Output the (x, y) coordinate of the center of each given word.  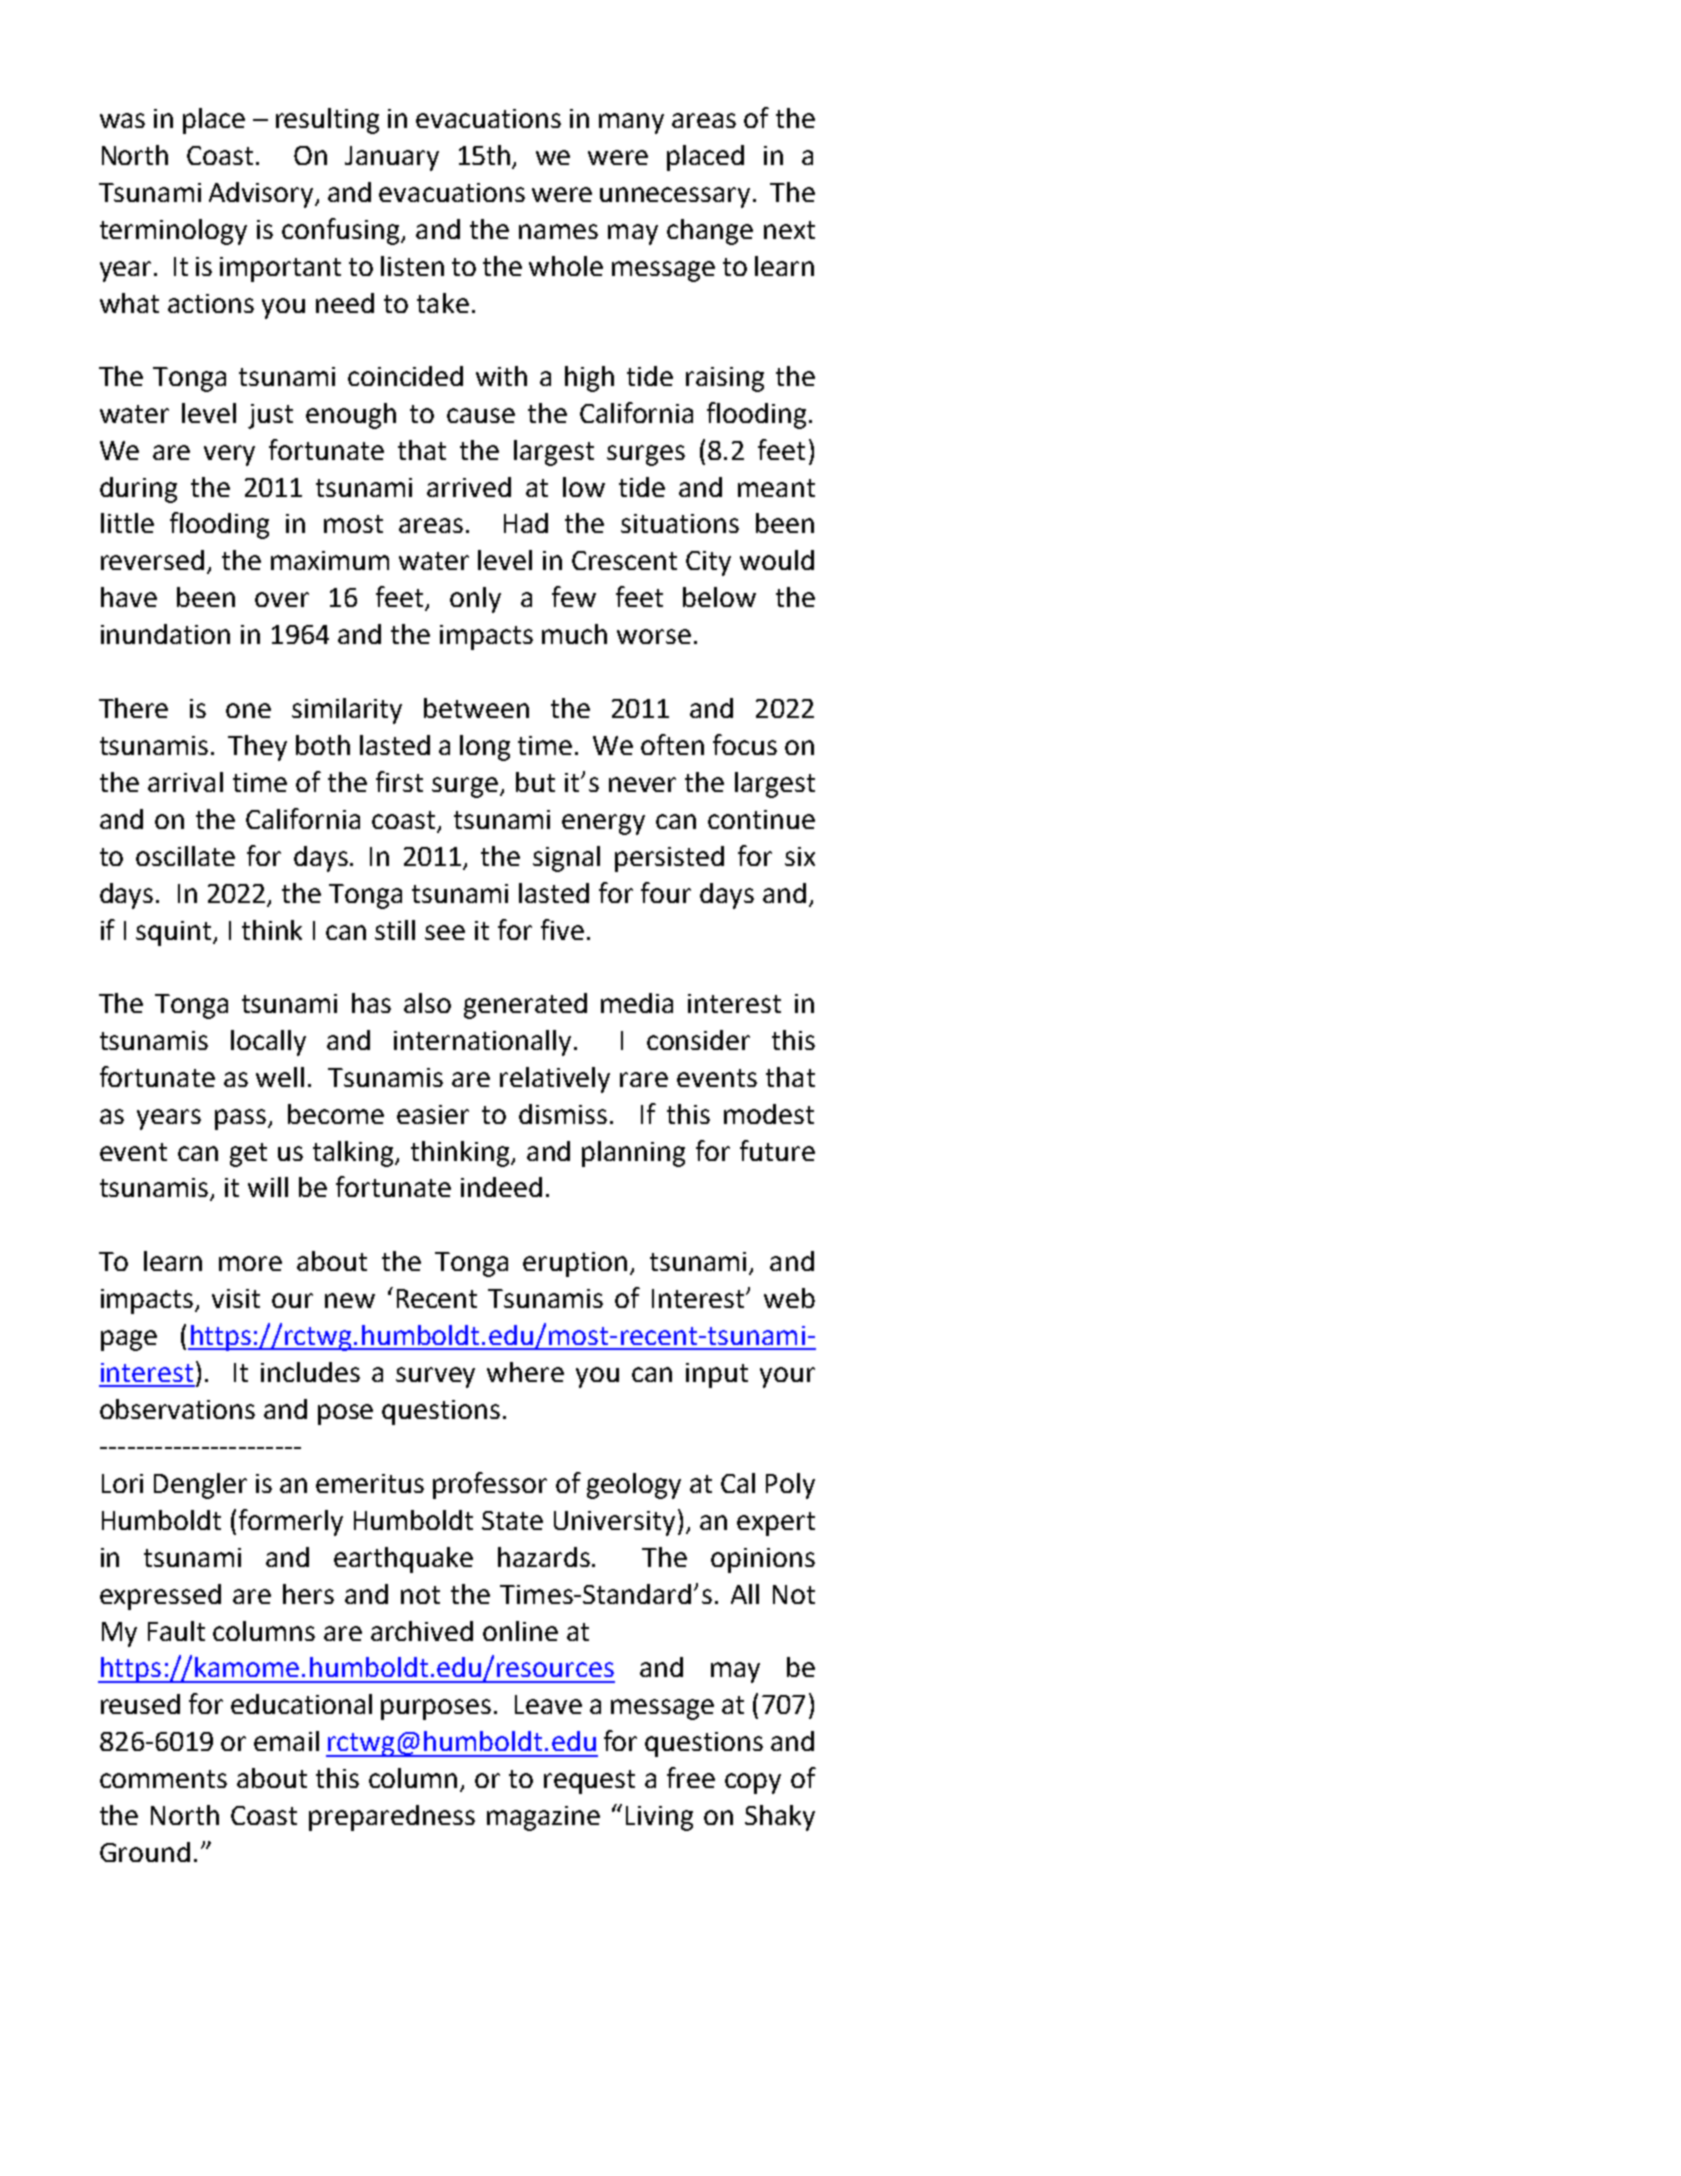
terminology (173, 232)
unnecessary (677, 197)
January (392, 158)
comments (163, 1779)
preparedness (392, 1818)
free (691, 1777)
